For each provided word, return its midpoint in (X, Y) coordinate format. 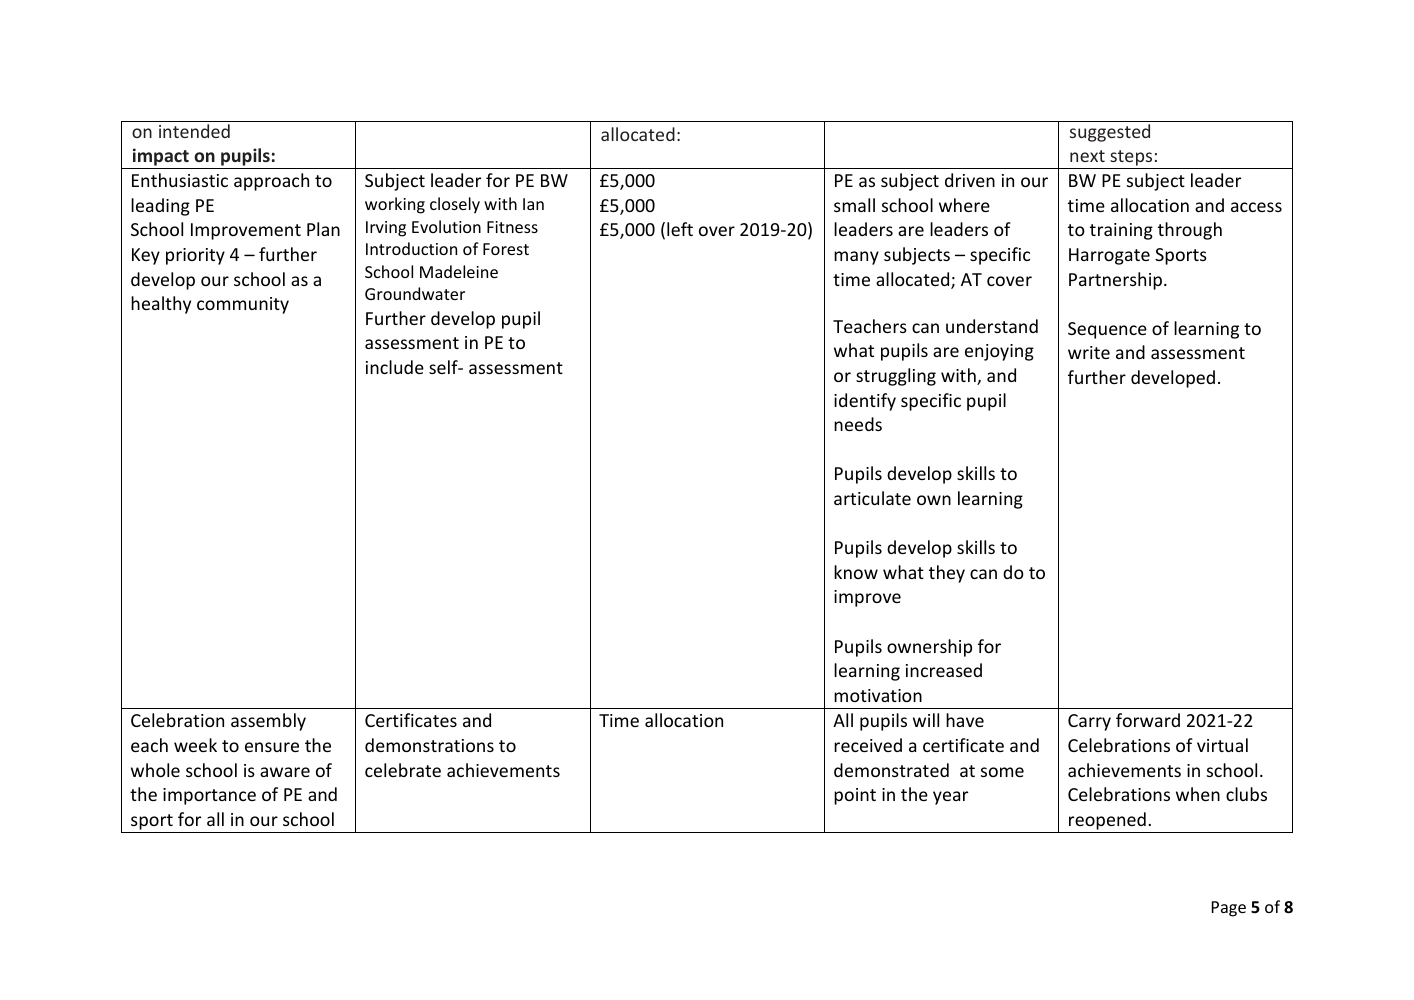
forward (1148, 720)
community (243, 305)
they (947, 574)
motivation (878, 695)
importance (209, 796)
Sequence (1107, 330)
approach (271, 182)
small (854, 205)
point (855, 796)
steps (1131, 159)
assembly (268, 722)
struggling (896, 377)
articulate (872, 498)
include (395, 367)
